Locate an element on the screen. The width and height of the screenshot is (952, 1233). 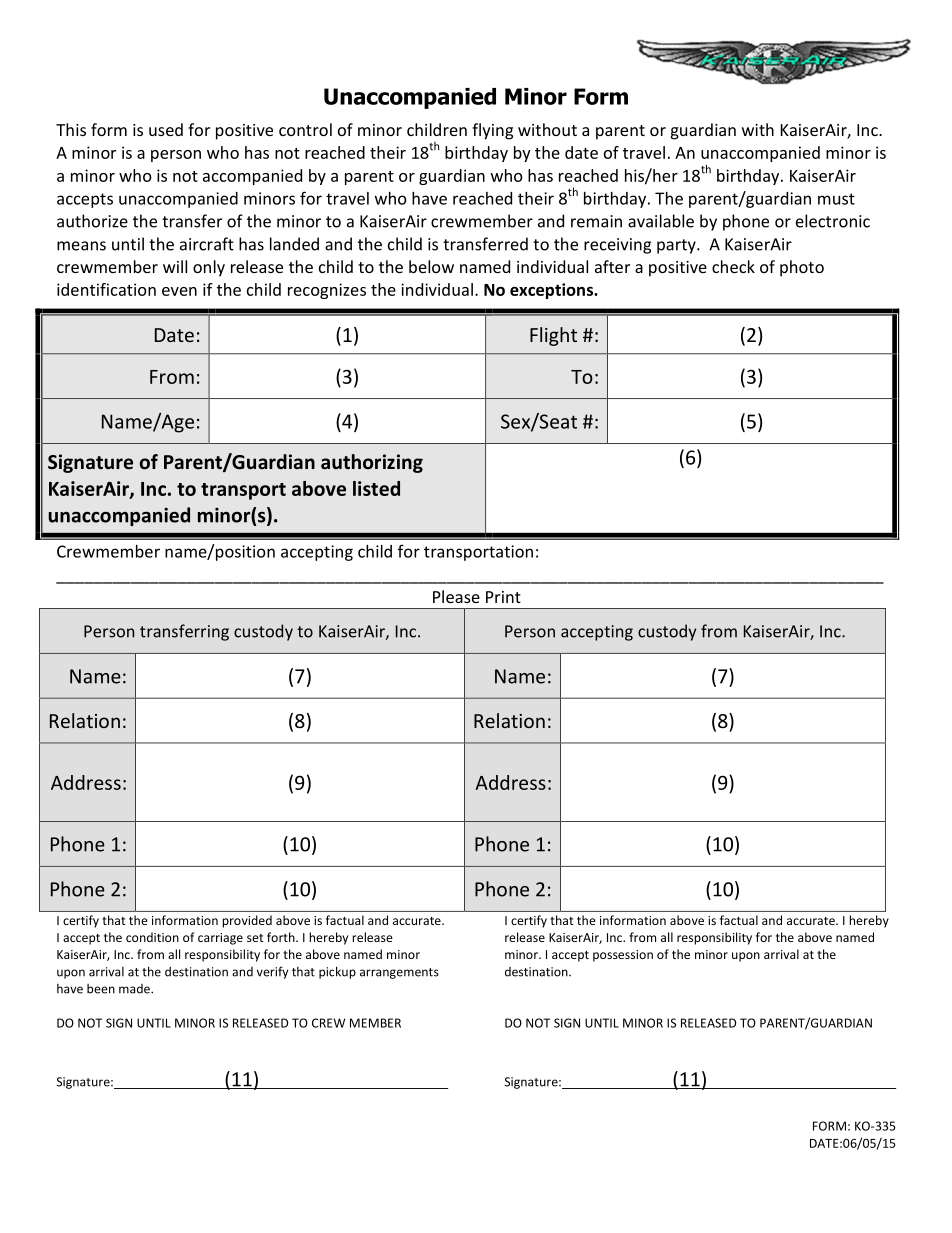
forth is located at coordinates (282, 937).
